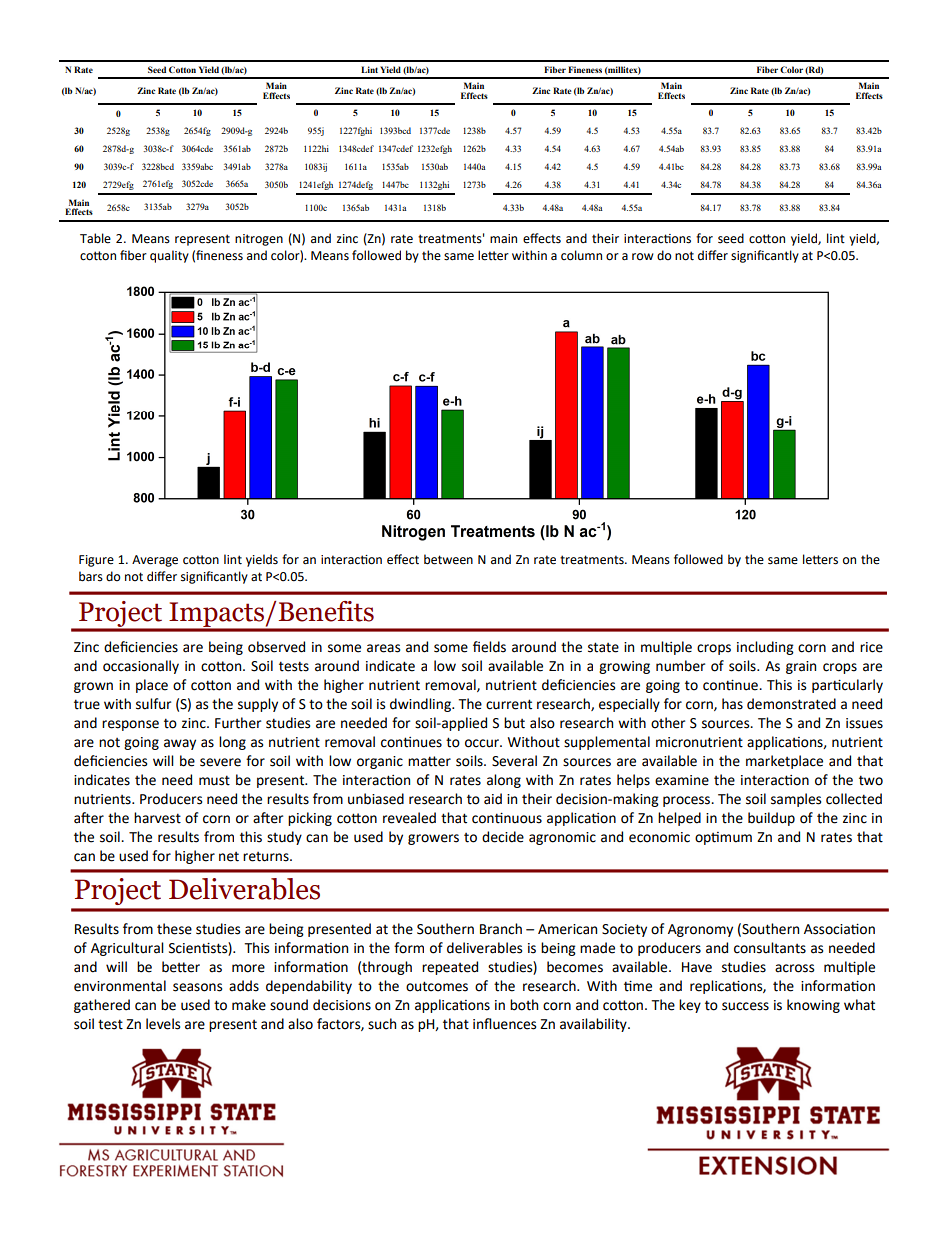  I want to click on buildup, so click(771, 819).
